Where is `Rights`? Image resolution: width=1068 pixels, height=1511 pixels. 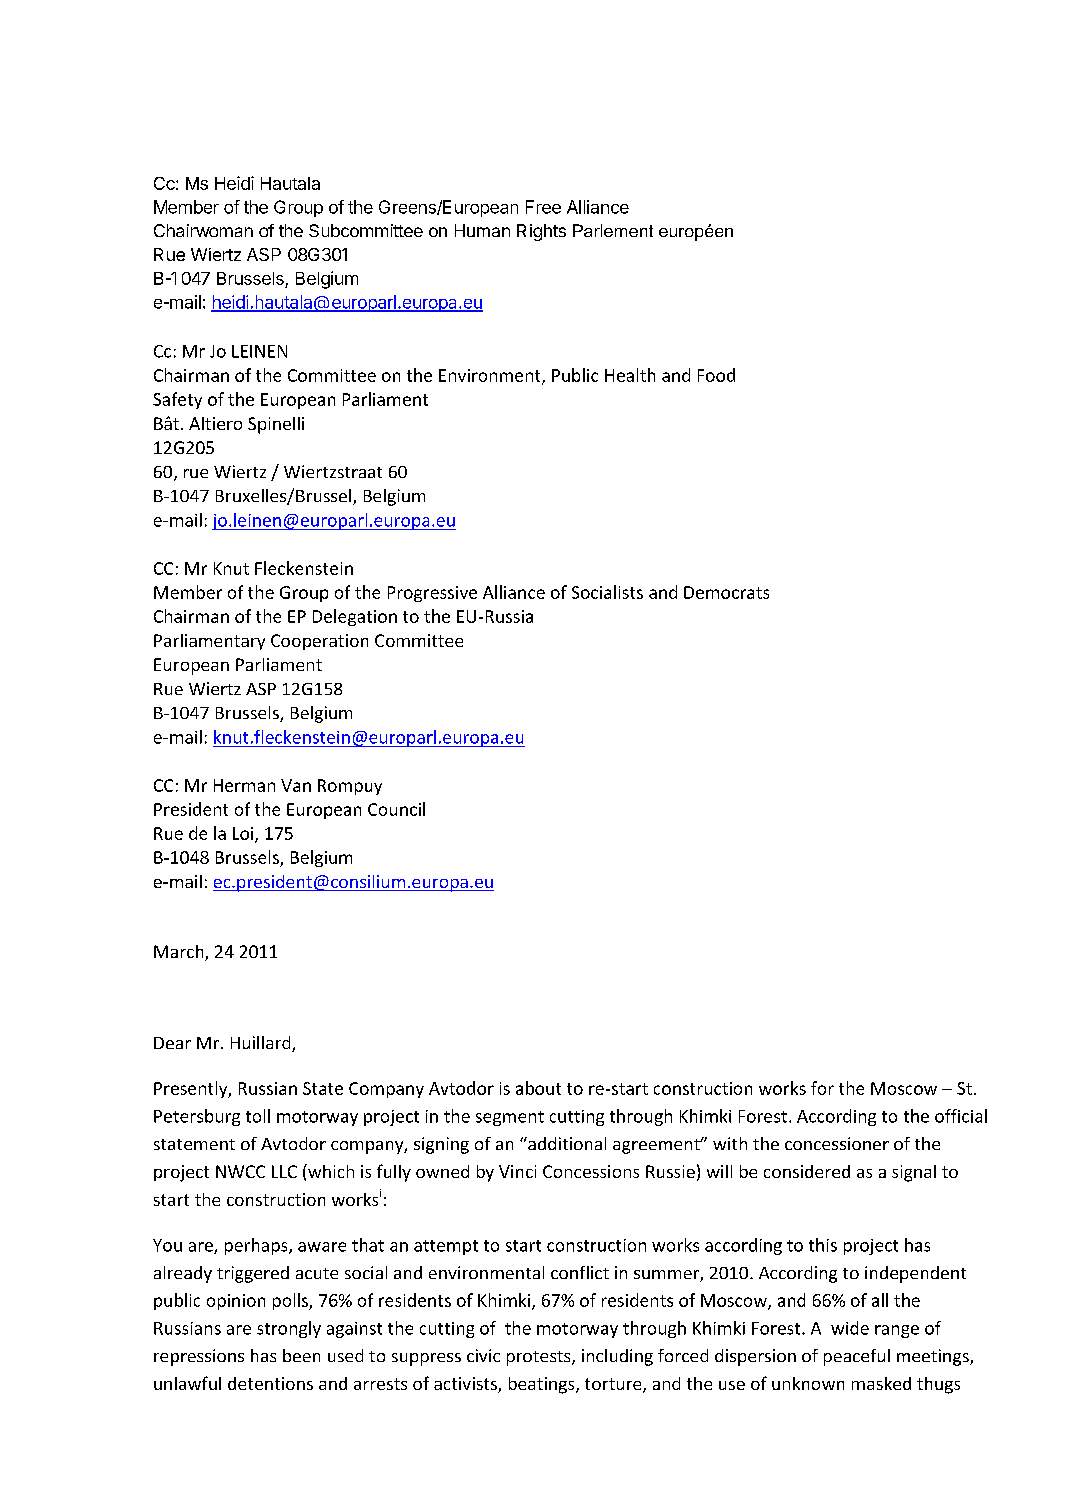 Rights is located at coordinates (541, 232).
